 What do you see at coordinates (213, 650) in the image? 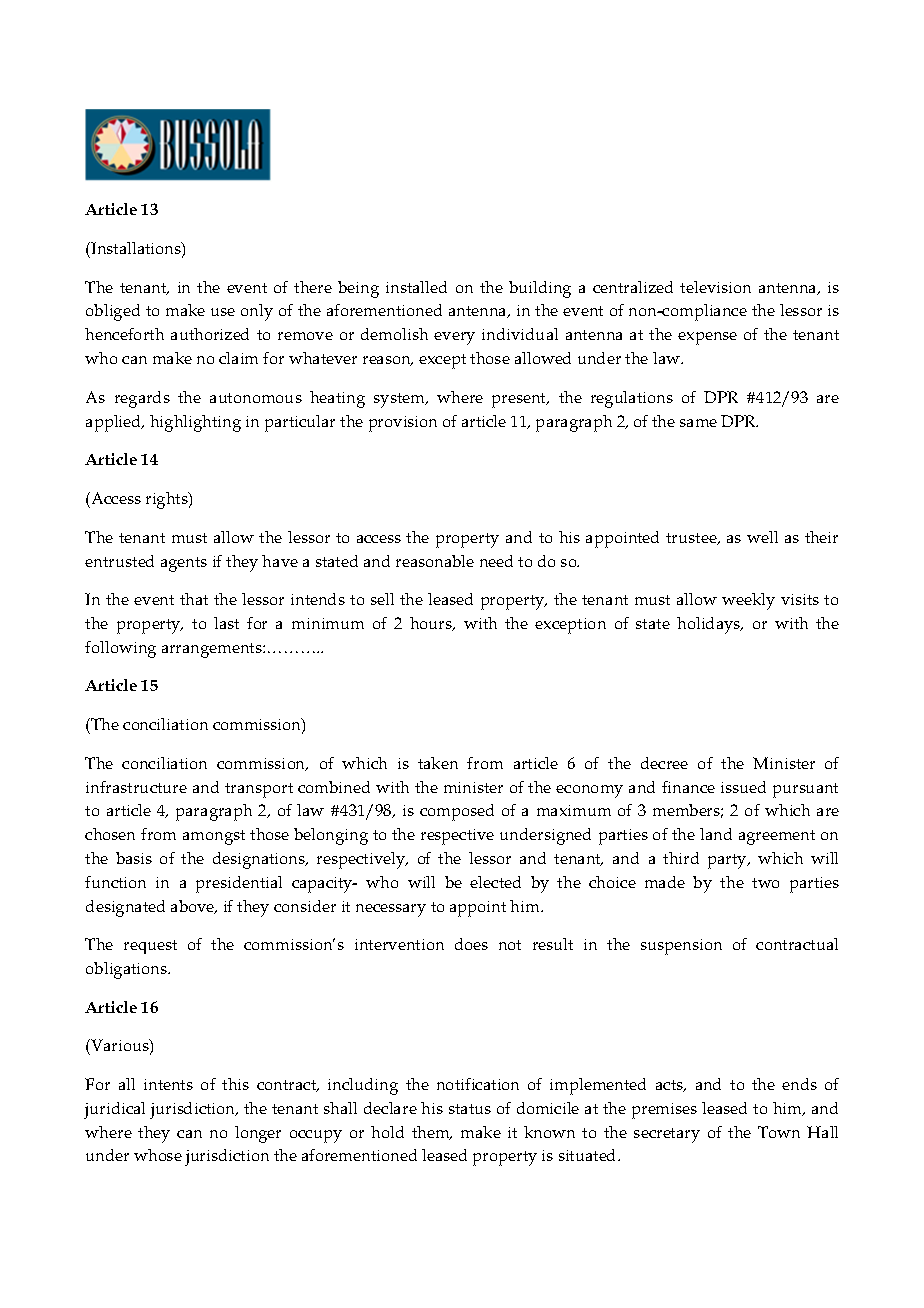
I see `arrangements` at bounding box center [213, 650].
